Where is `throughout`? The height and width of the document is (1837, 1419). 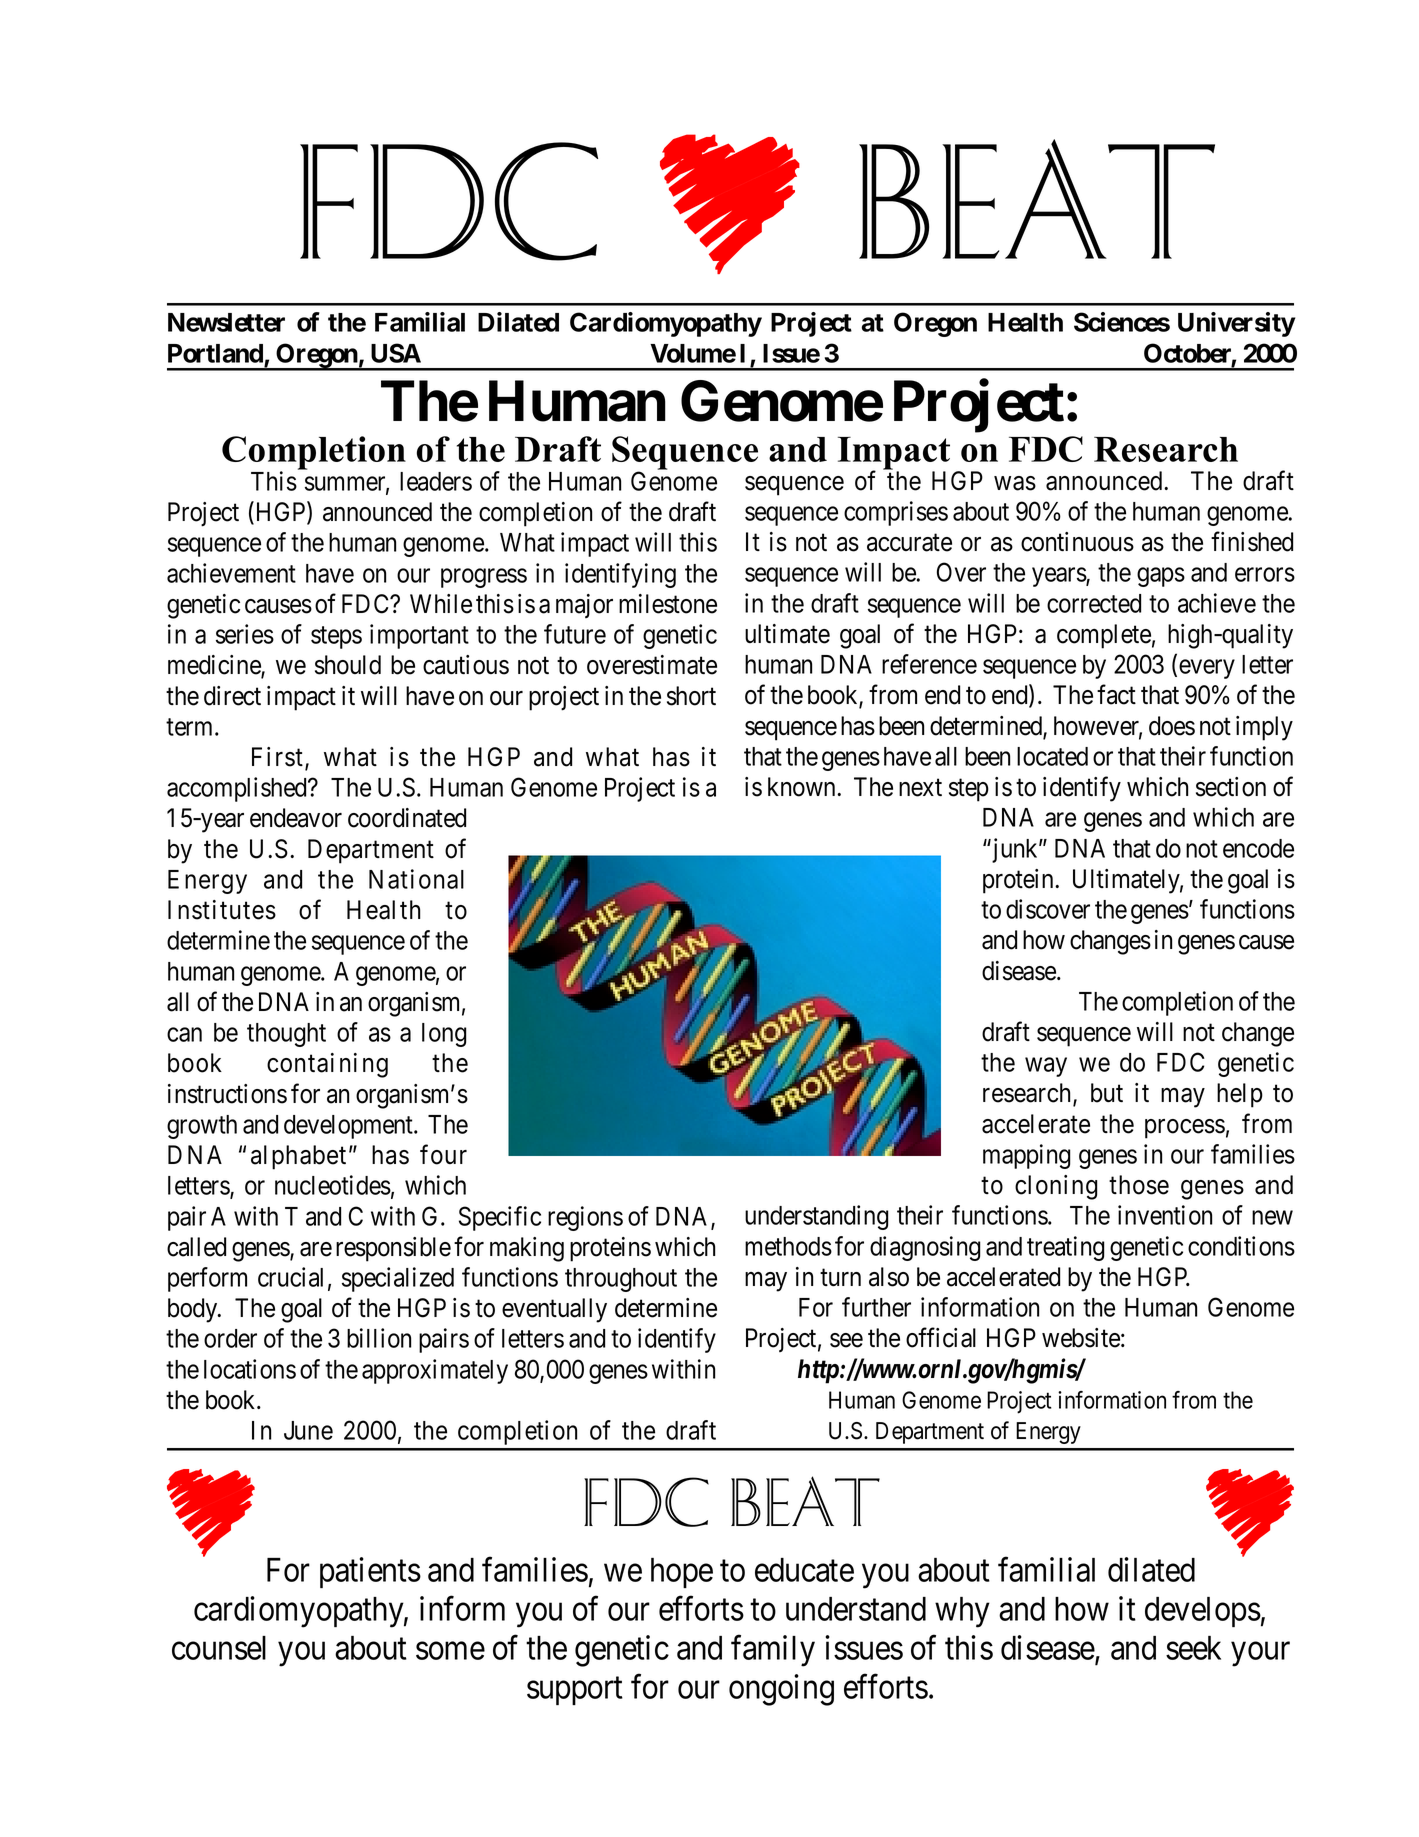
throughout is located at coordinates (621, 1280).
